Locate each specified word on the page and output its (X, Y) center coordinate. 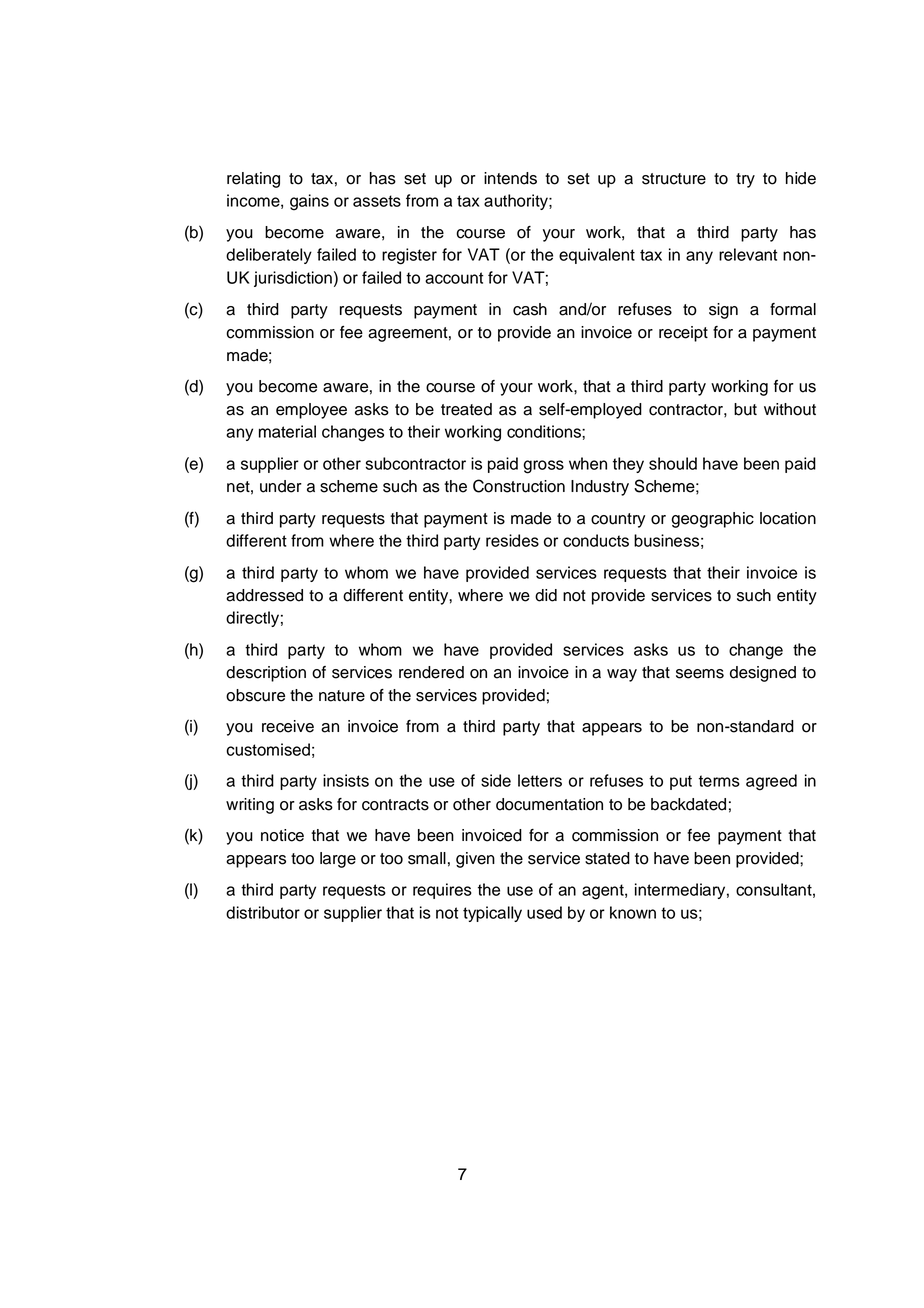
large (338, 860)
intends (510, 178)
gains (309, 202)
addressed (264, 595)
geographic (712, 520)
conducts (596, 540)
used (544, 912)
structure (674, 179)
